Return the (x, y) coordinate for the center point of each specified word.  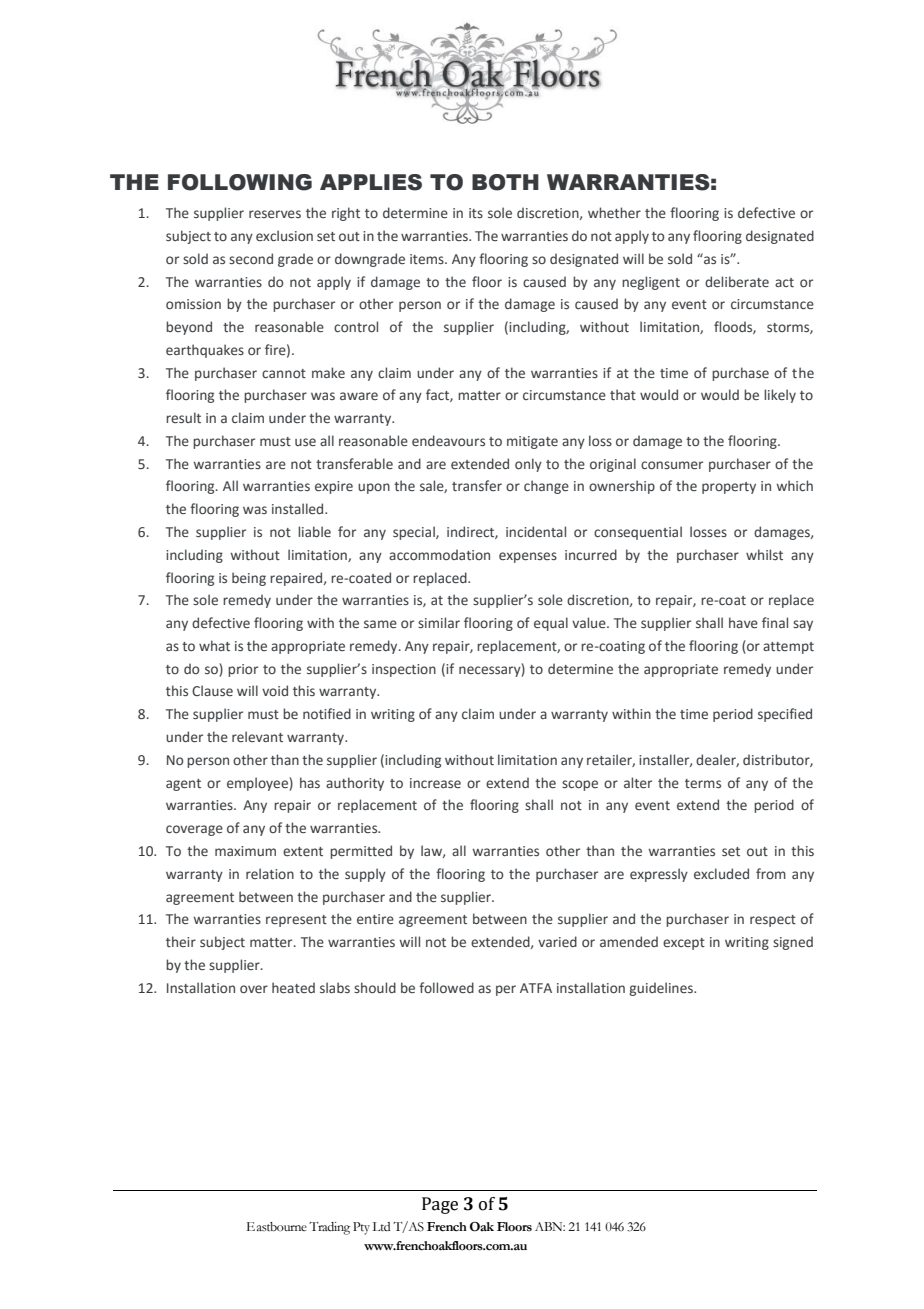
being (249, 579)
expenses (528, 557)
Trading (329, 1228)
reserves (275, 214)
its (476, 213)
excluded (721, 873)
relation (270, 873)
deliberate (737, 281)
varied (557, 941)
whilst (764, 554)
